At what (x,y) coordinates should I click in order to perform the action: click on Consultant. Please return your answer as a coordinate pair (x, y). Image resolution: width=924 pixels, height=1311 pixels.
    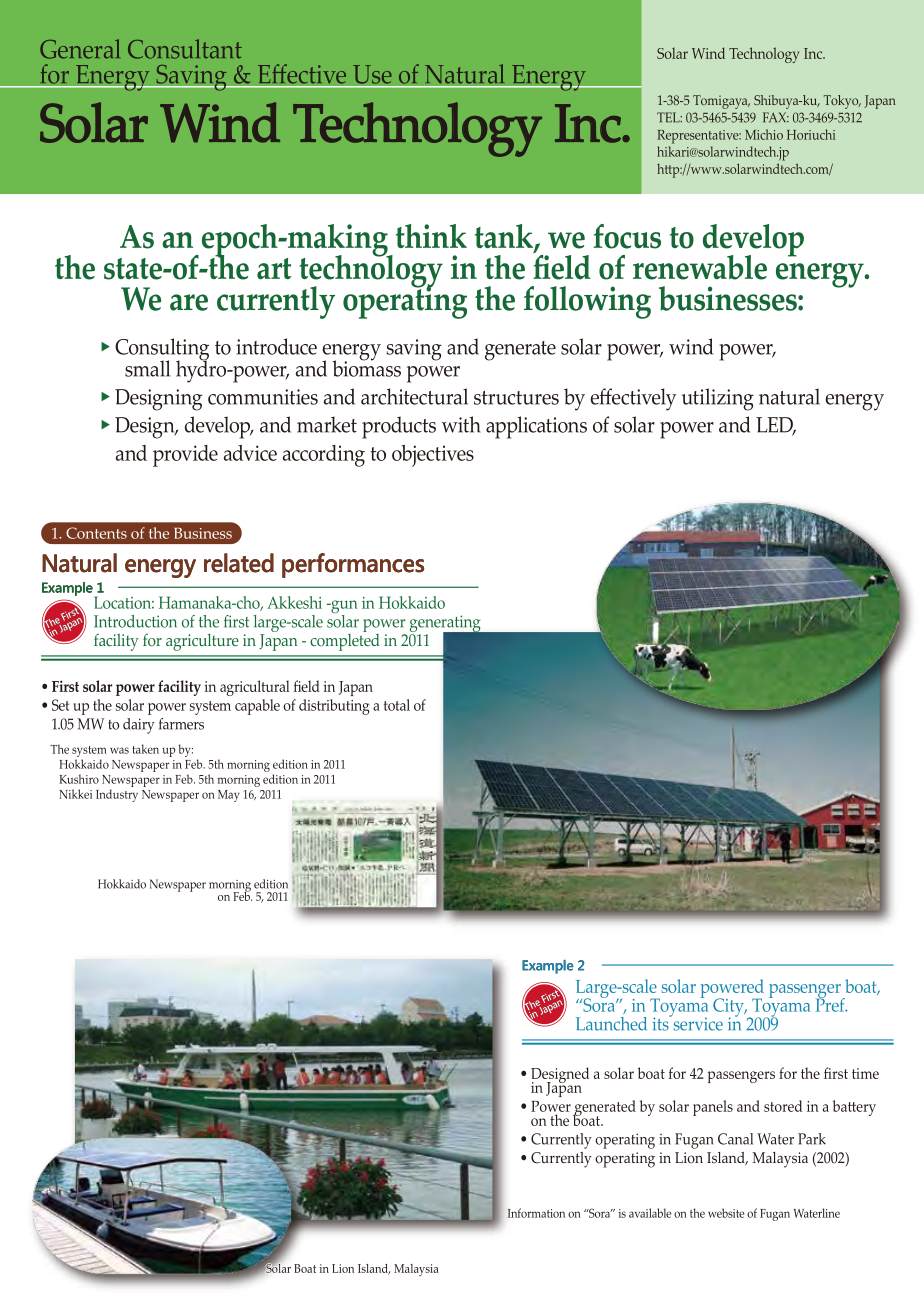
    Looking at the image, I should click on (185, 49).
